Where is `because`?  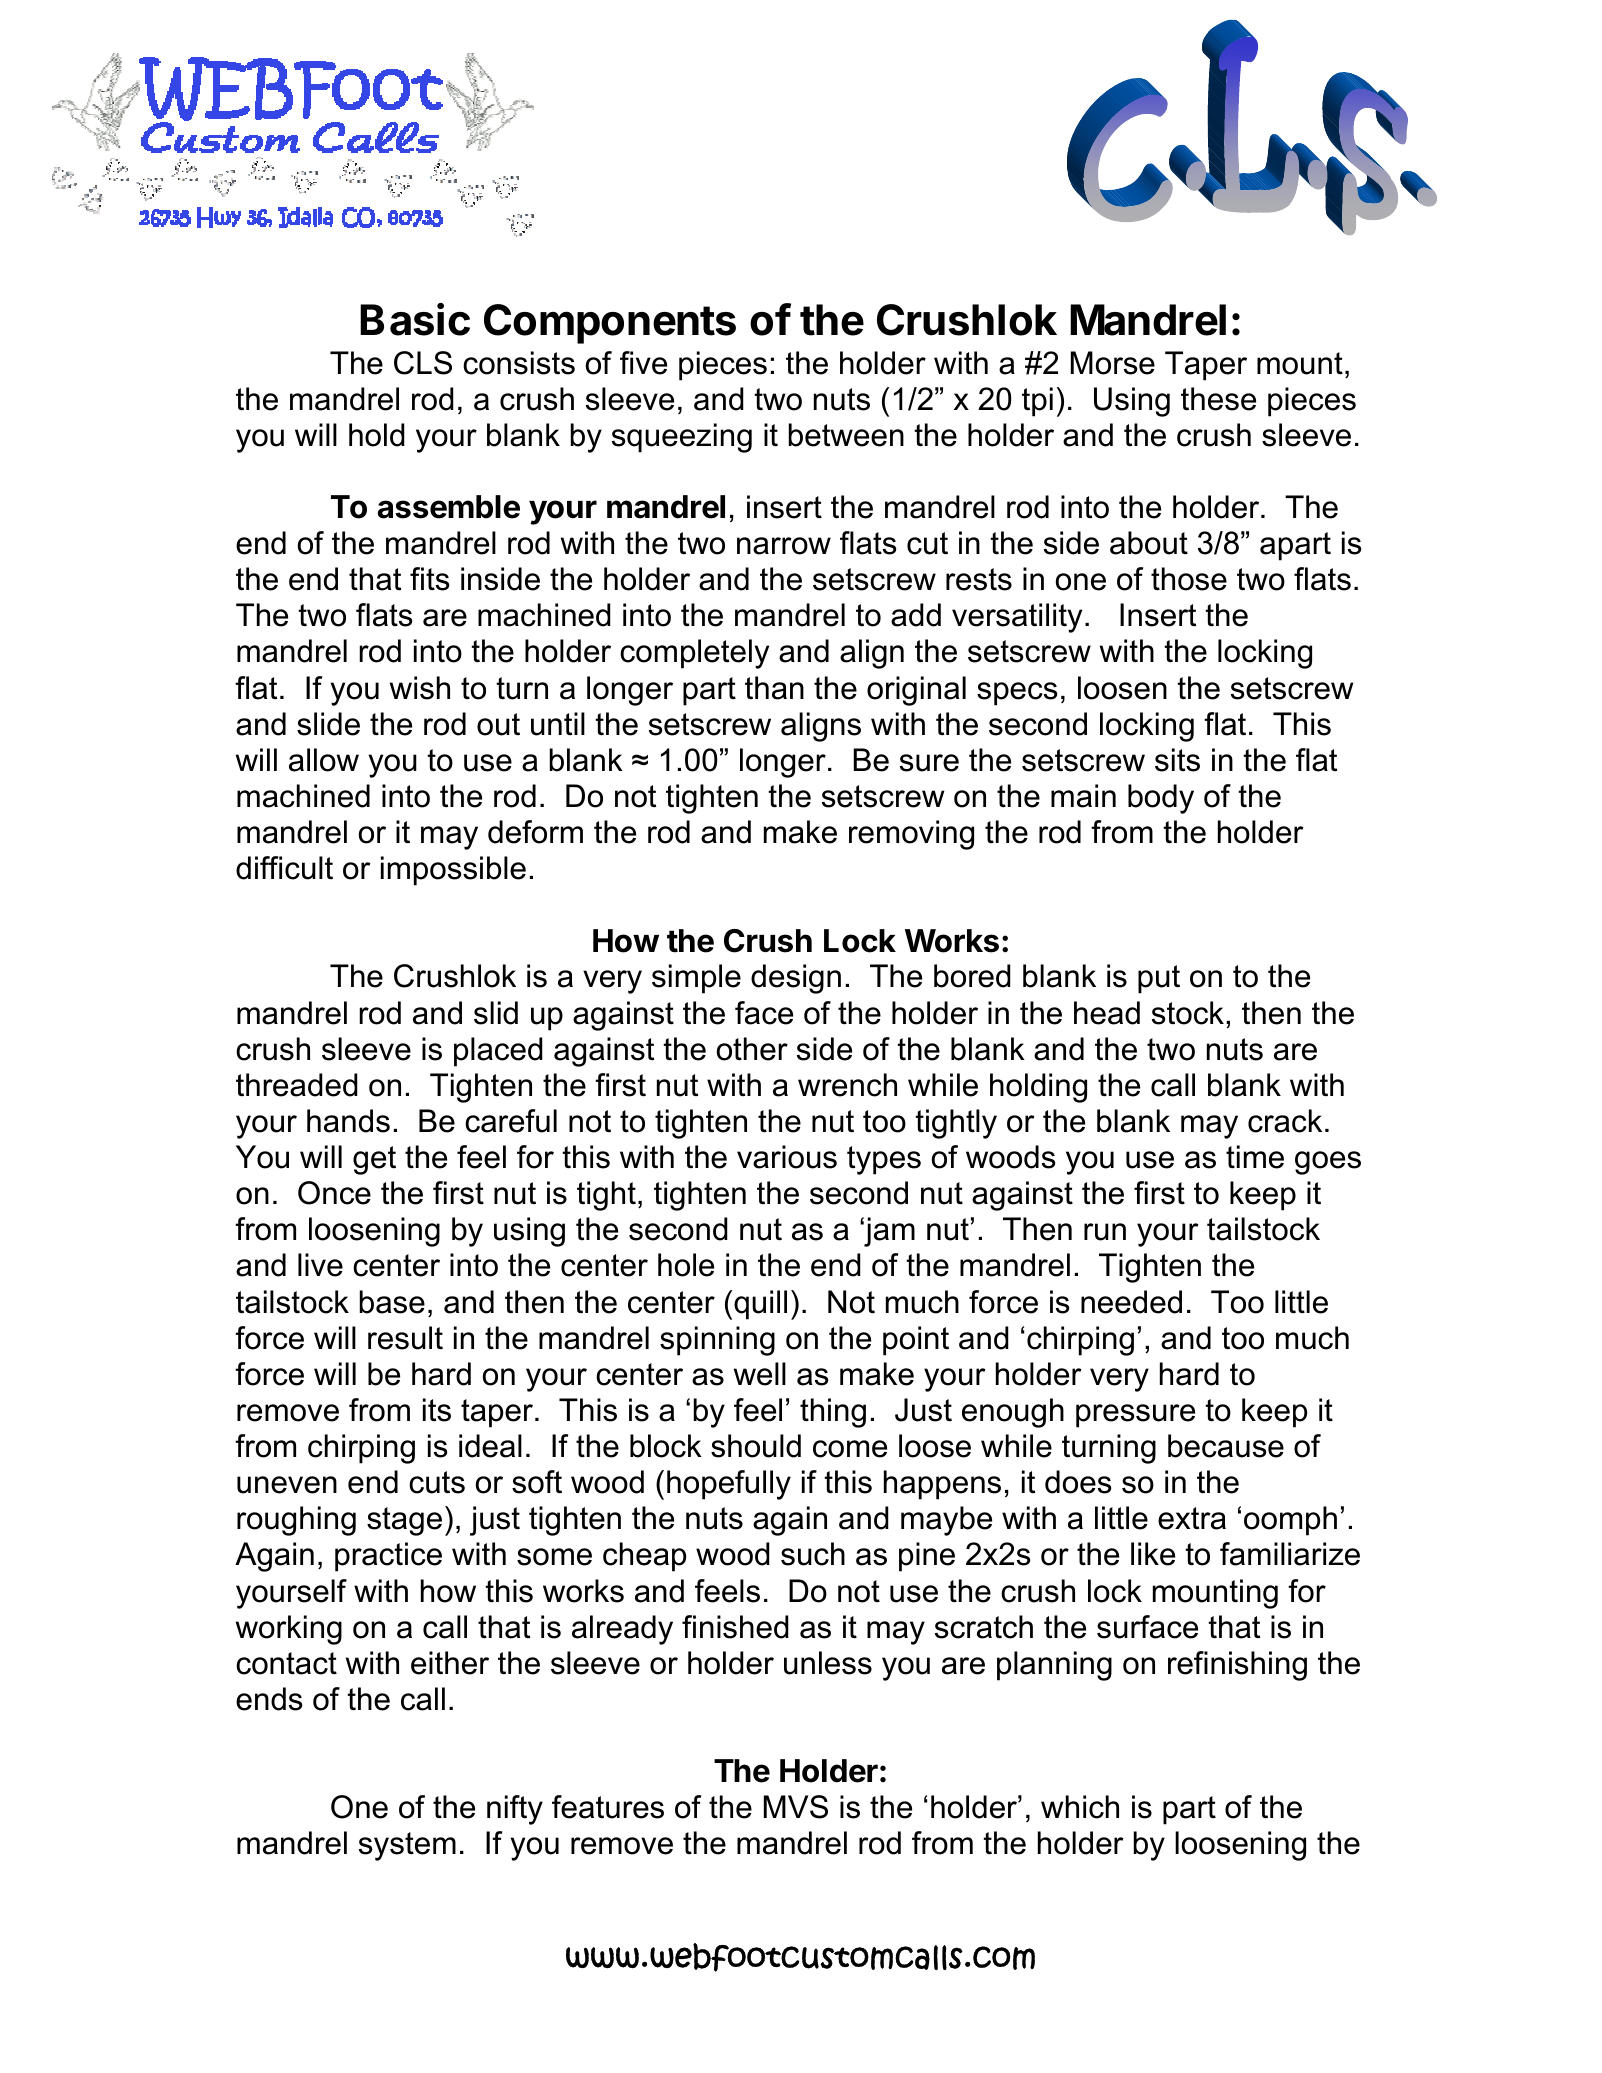
because is located at coordinates (1226, 1446).
